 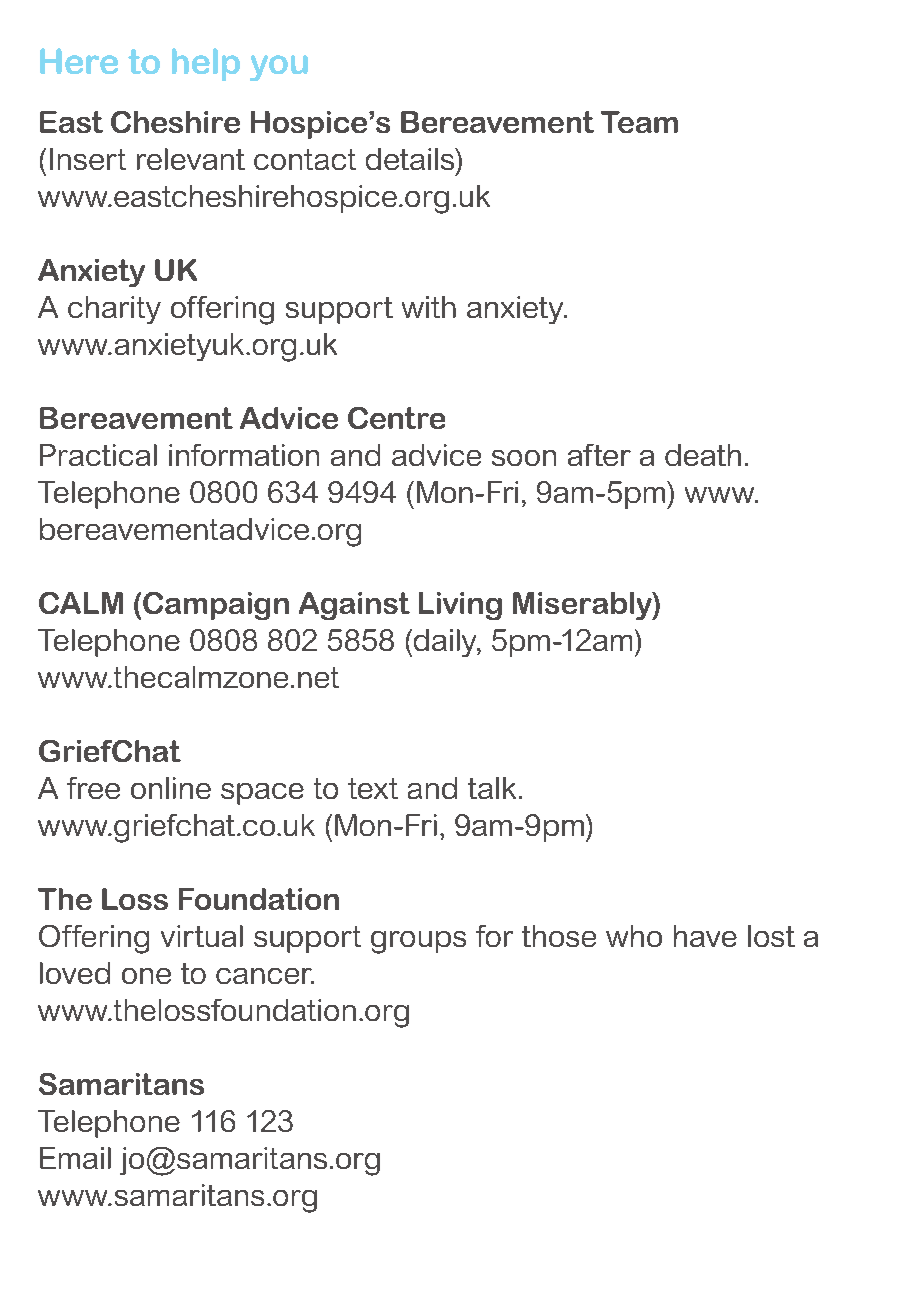 I want to click on Centre, so click(x=396, y=418).
